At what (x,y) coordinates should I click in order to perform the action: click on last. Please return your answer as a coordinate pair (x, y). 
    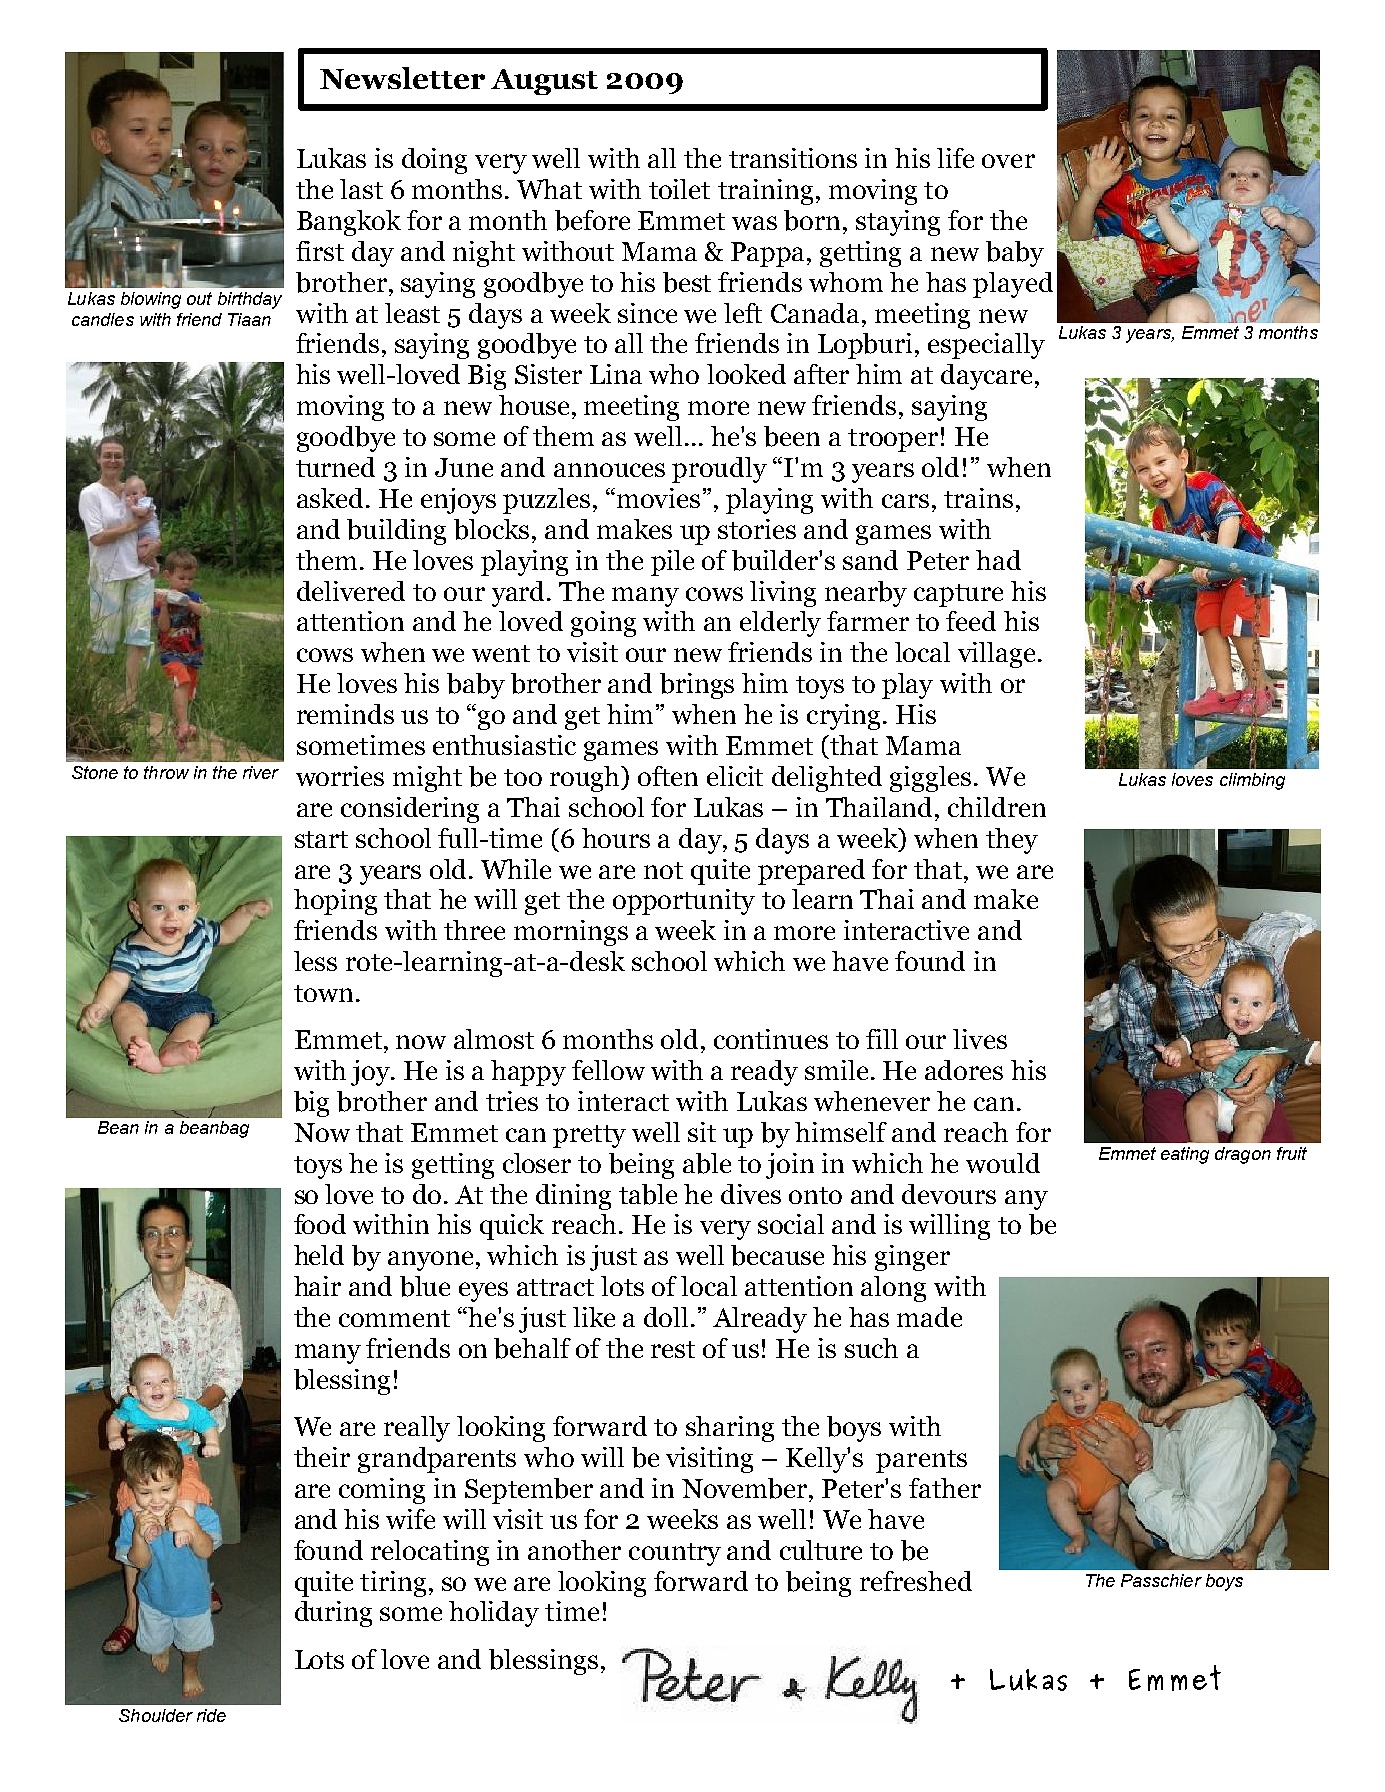
    Looking at the image, I should click on (361, 189).
